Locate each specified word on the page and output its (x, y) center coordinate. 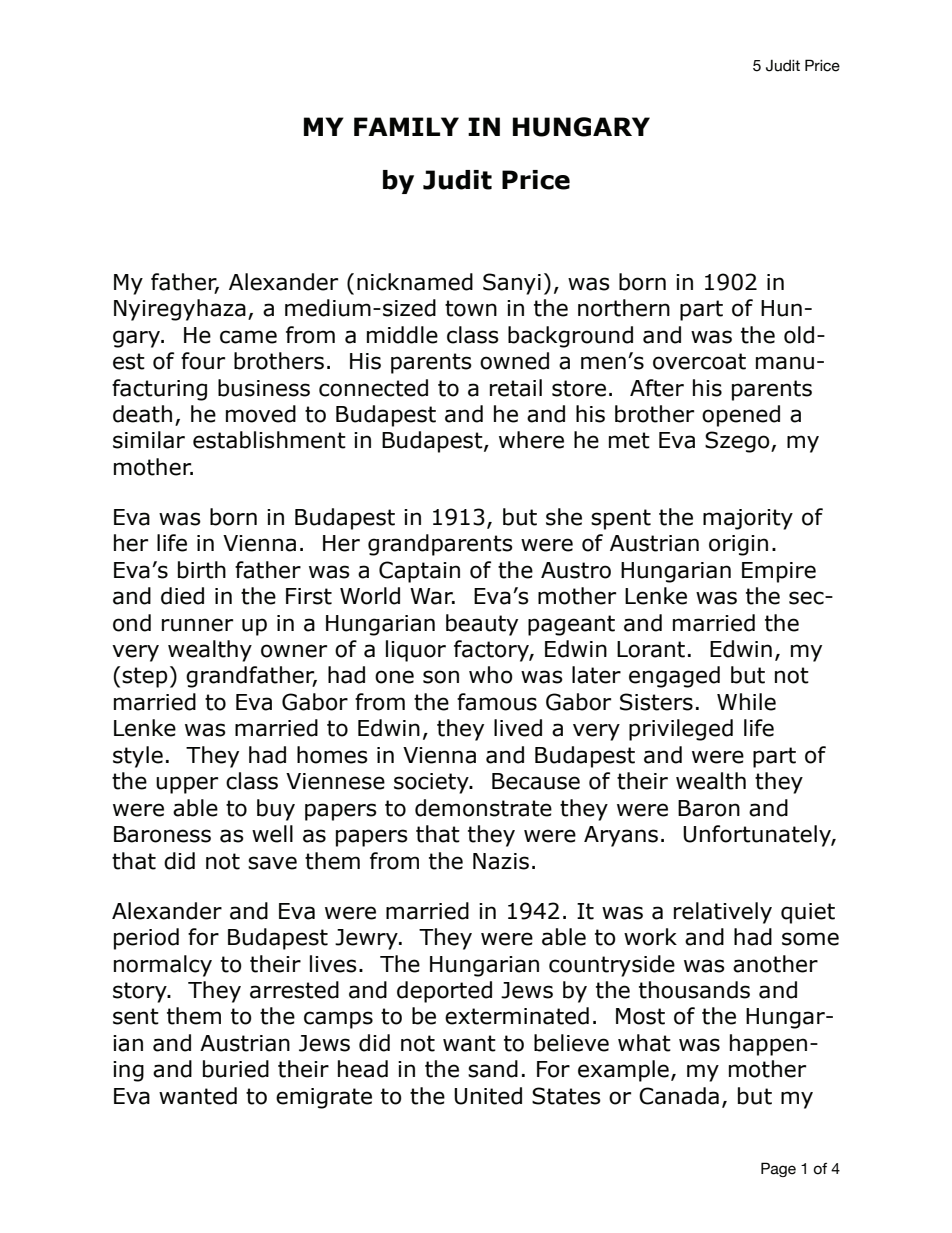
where (531, 440)
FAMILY (406, 126)
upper (187, 785)
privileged (681, 730)
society (432, 783)
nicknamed (415, 282)
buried (236, 1069)
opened (741, 416)
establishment (269, 440)
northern (624, 308)
